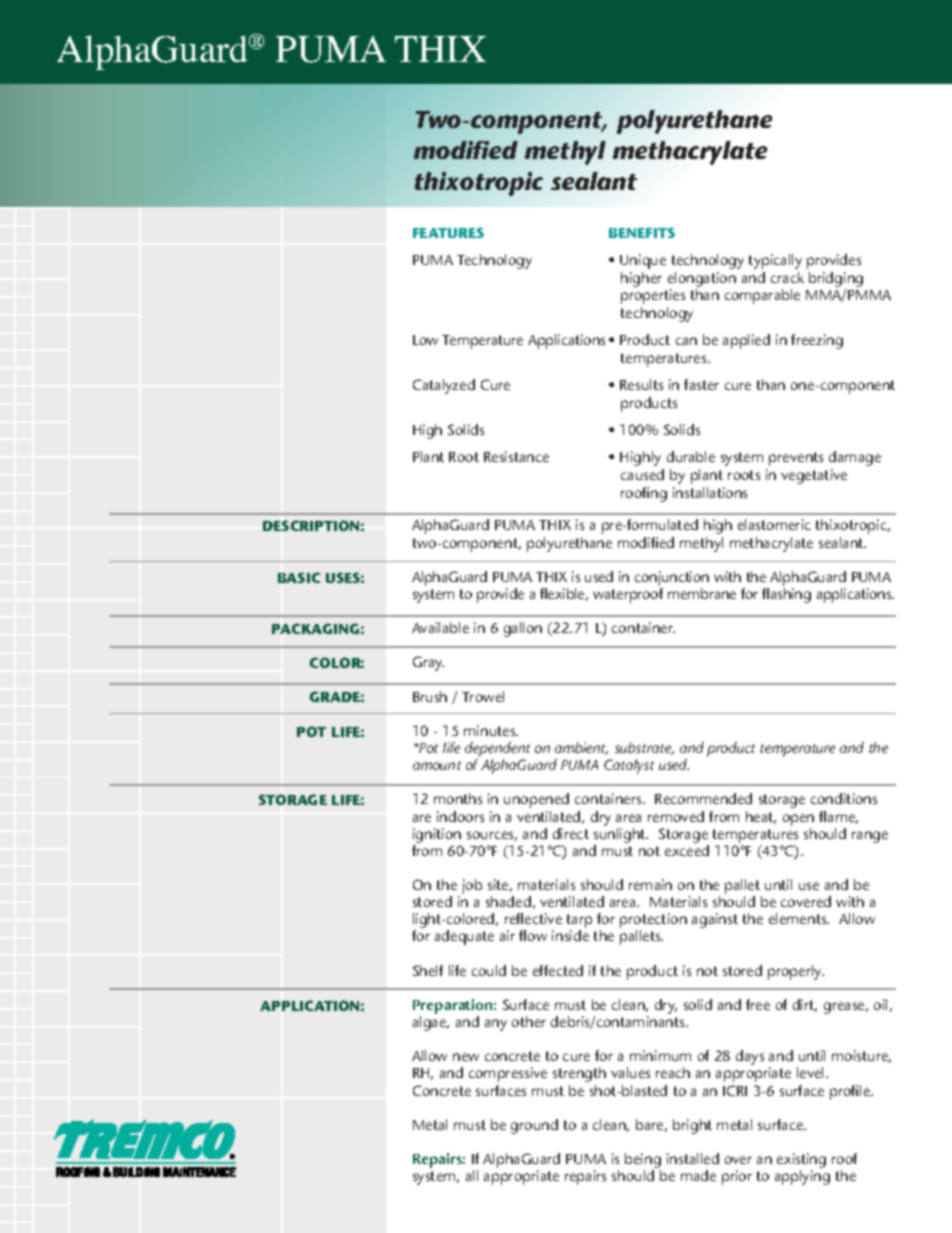  I want to click on Unique, so click(643, 261).
